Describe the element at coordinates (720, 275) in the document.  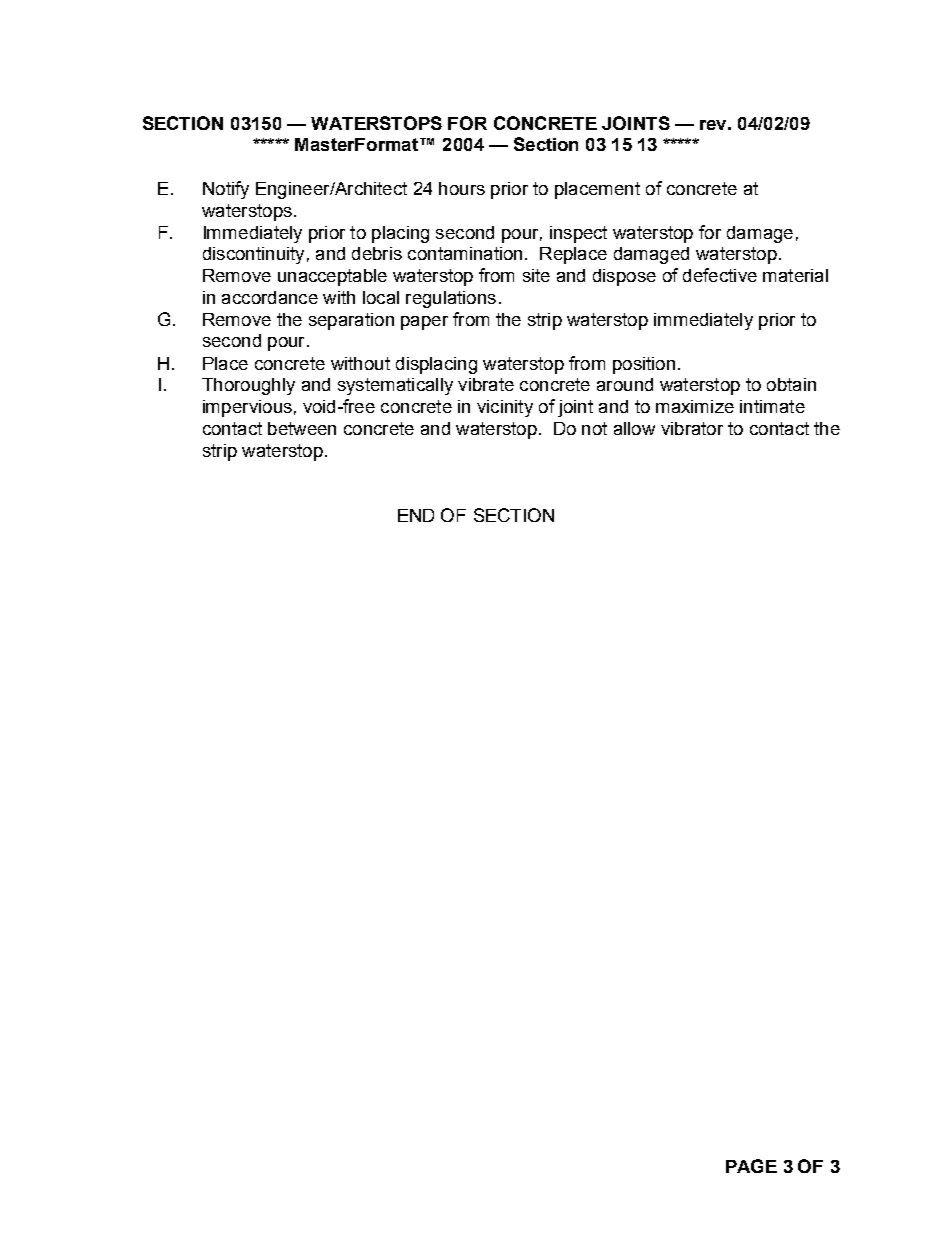
I see `defective` at that location.
